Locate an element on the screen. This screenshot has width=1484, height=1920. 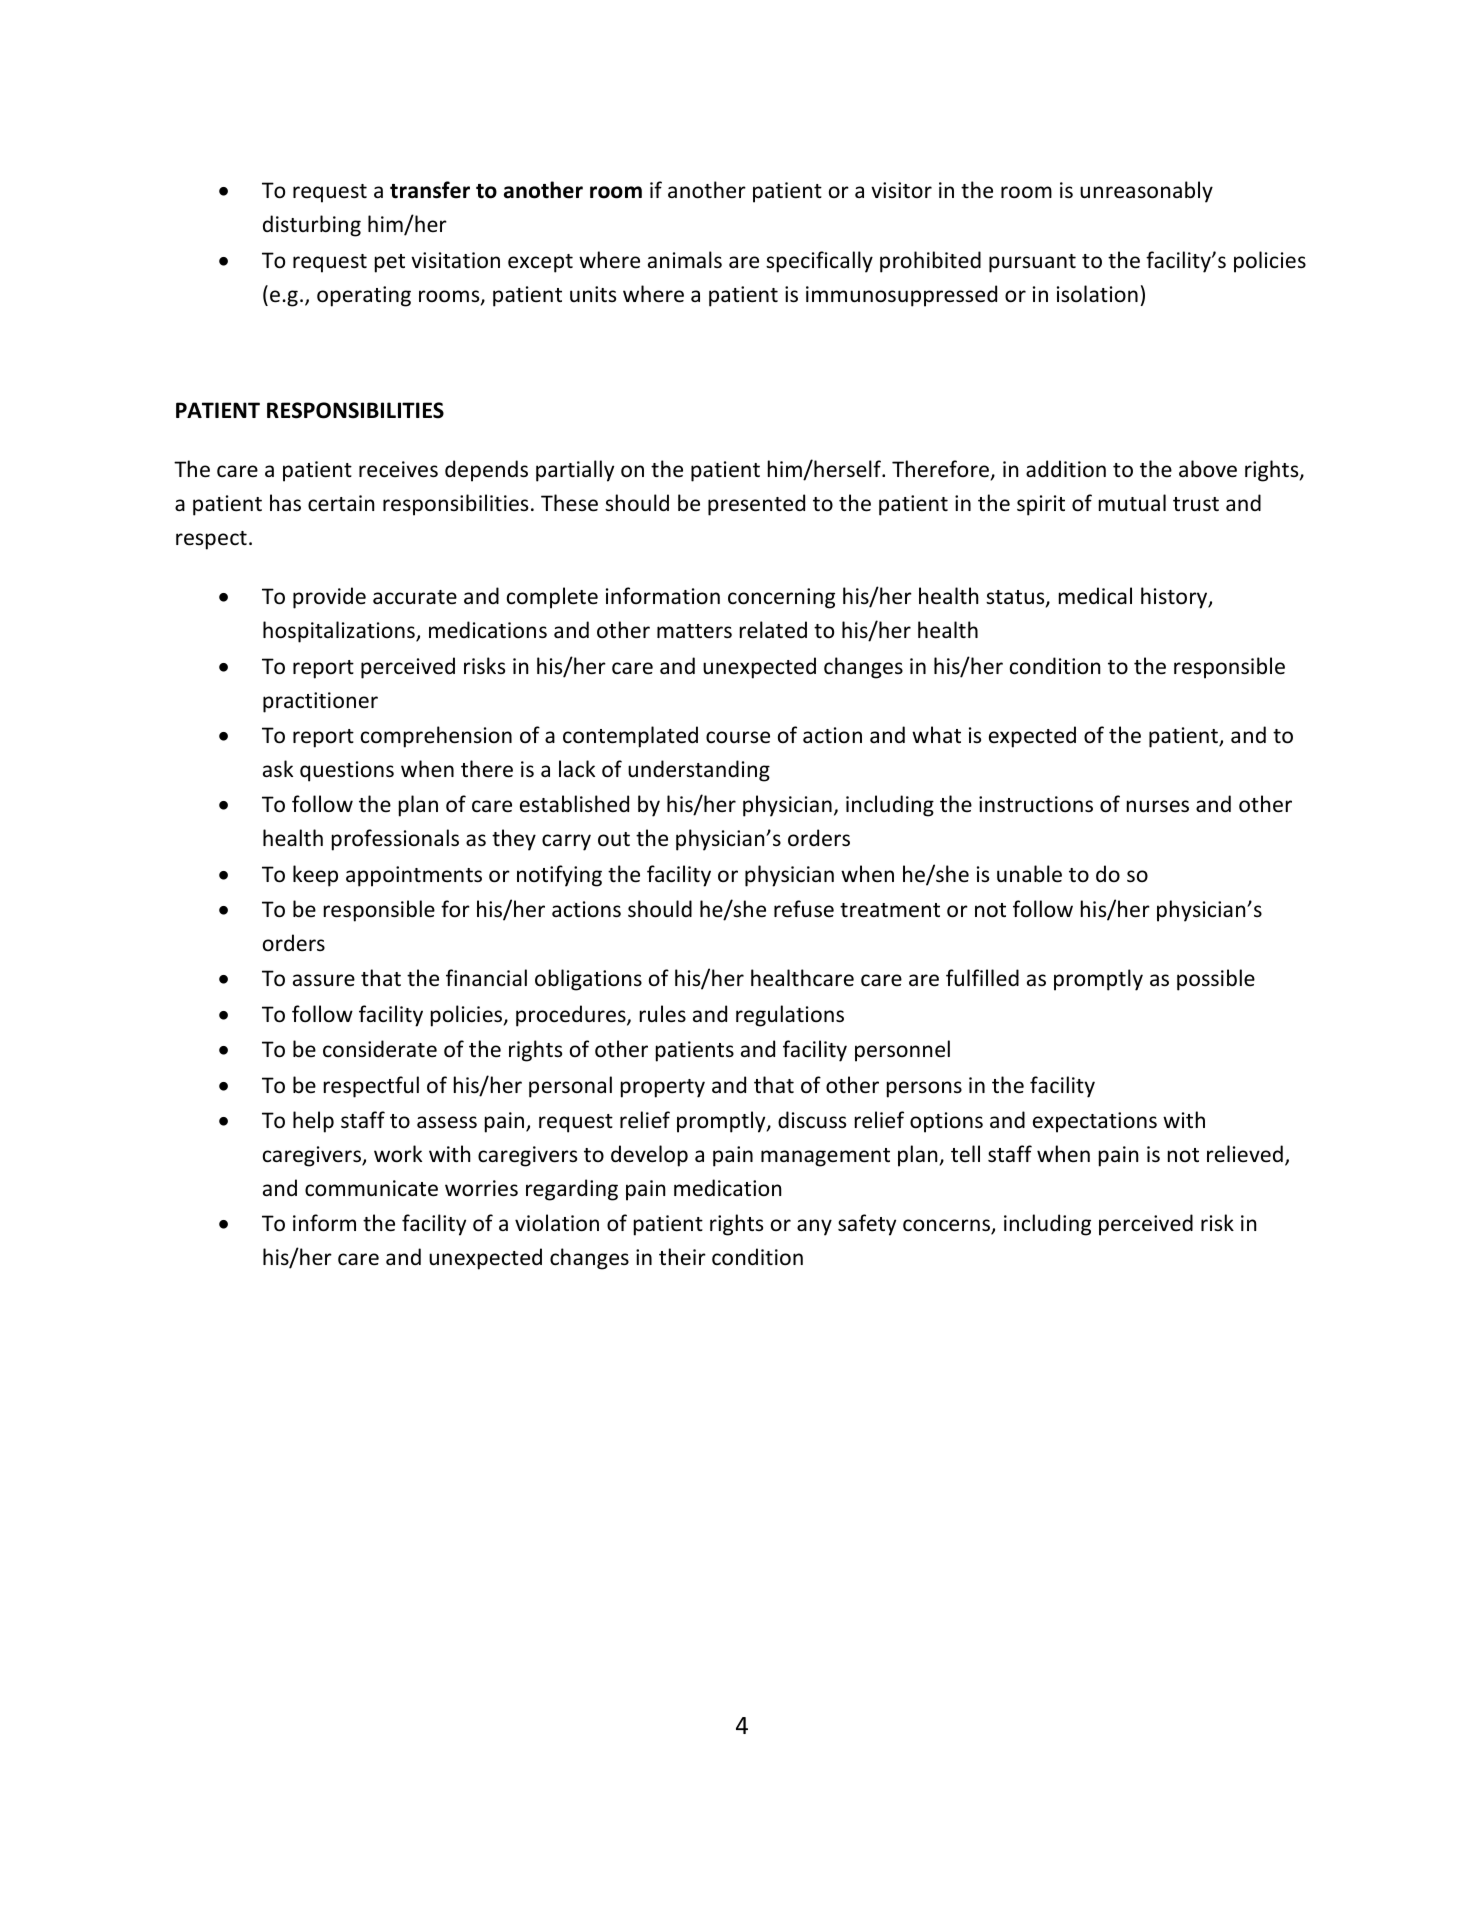
presented is located at coordinates (756, 505).
